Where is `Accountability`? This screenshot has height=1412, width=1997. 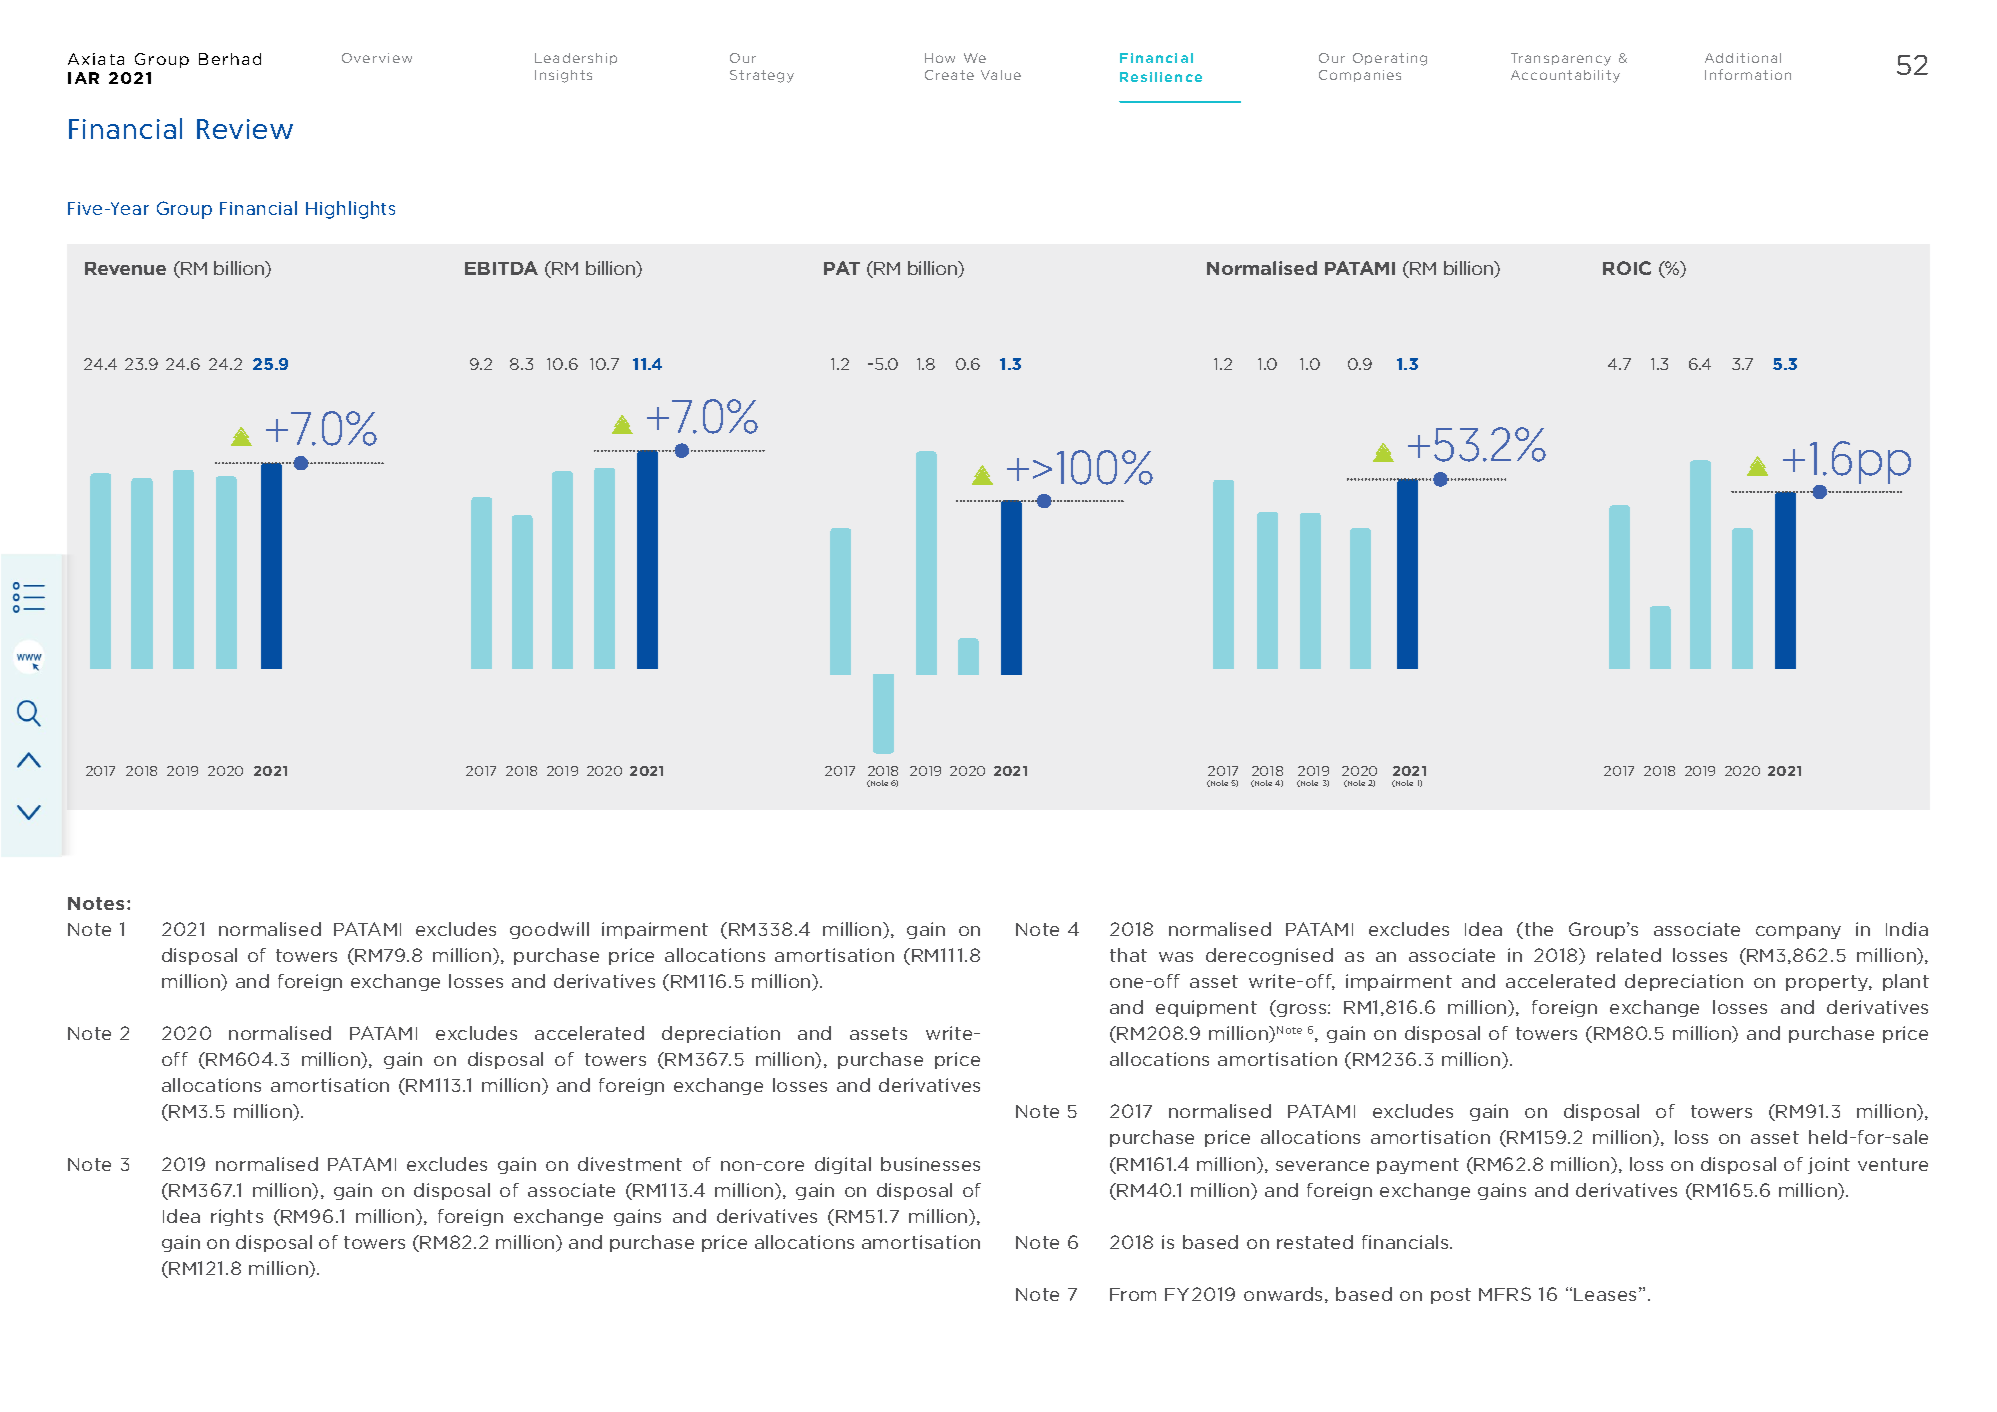
Accountability is located at coordinates (1565, 76).
